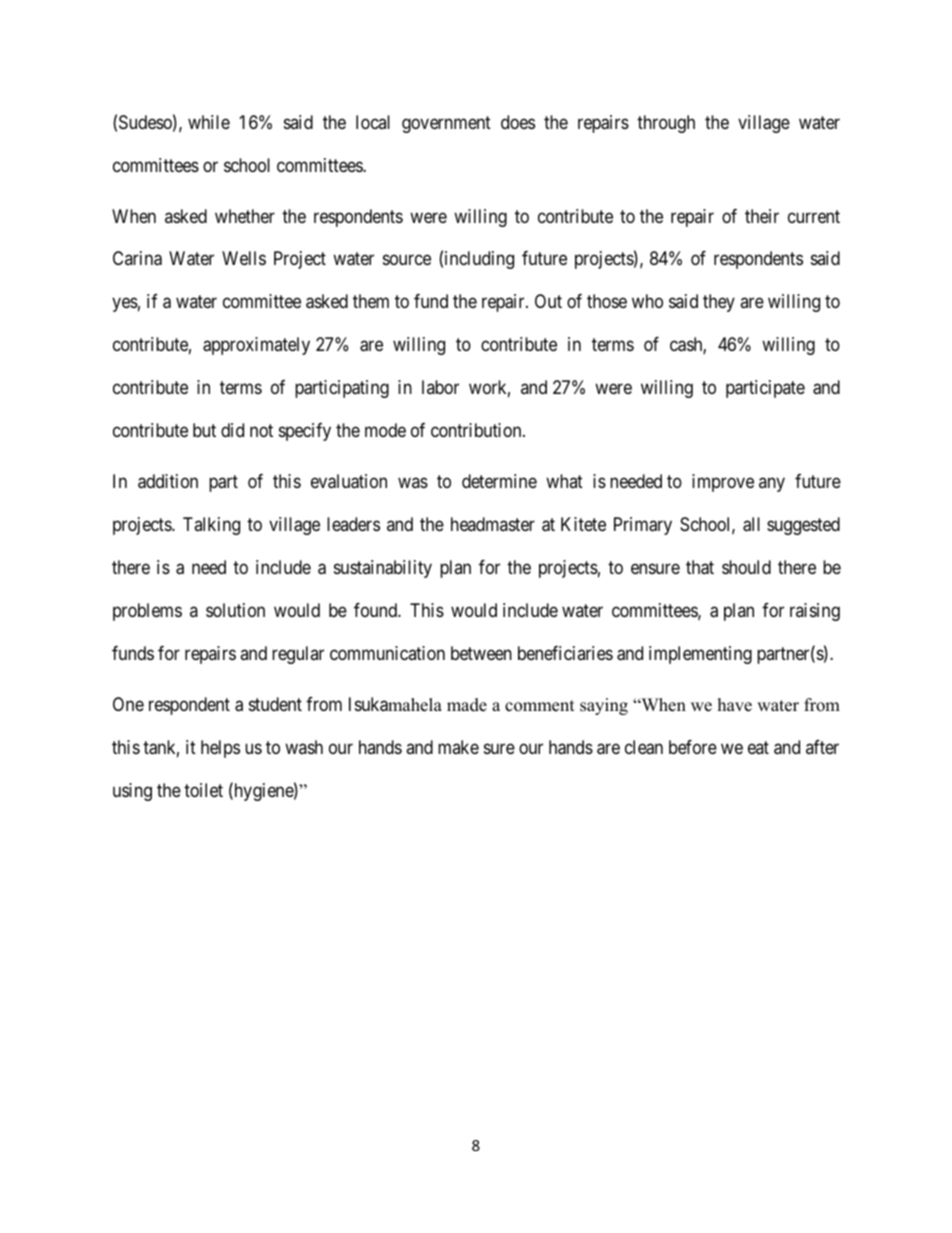 The height and width of the screenshot is (1233, 952). Describe the element at coordinates (209, 122) in the screenshot. I see `while` at that location.
